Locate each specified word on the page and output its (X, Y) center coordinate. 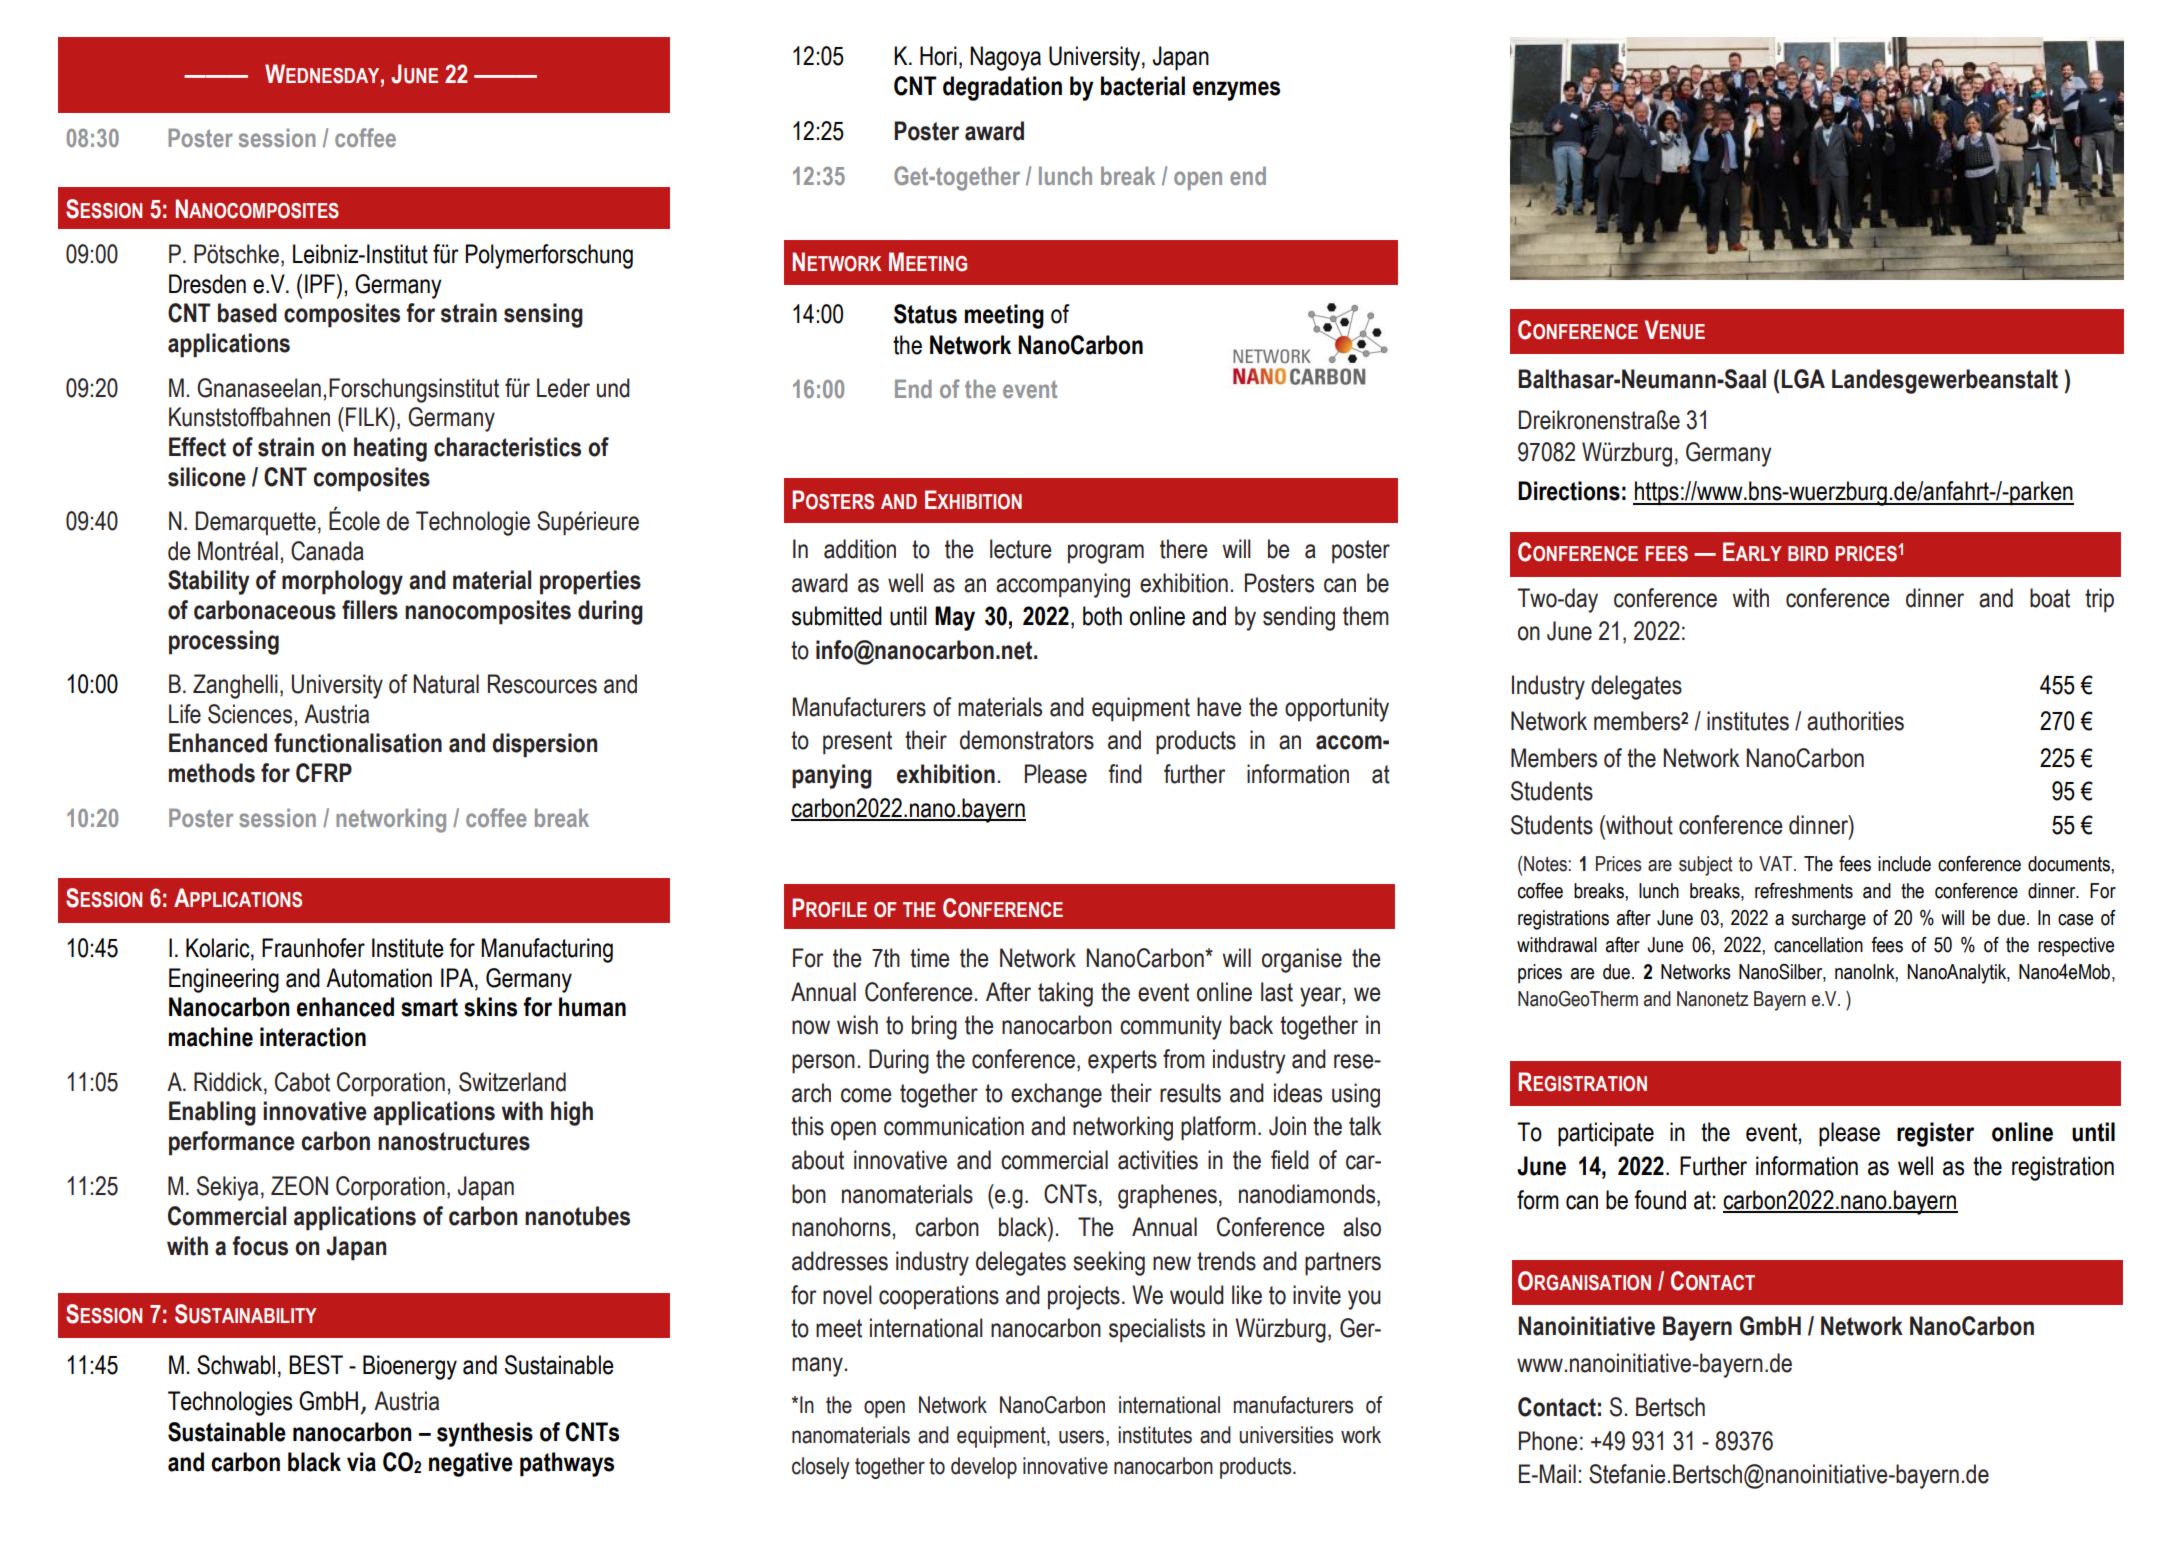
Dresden (207, 284)
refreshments (1804, 891)
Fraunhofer (313, 948)
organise (1302, 960)
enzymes (1236, 91)
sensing (543, 315)
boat (2050, 598)
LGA (1803, 379)
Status (925, 314)
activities (1158, 1160)
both (1102, 616)
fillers (370, 610)
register (1935, 1134)
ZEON (299, 1186)
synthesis (485, 1434)
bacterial (1143, 86)
